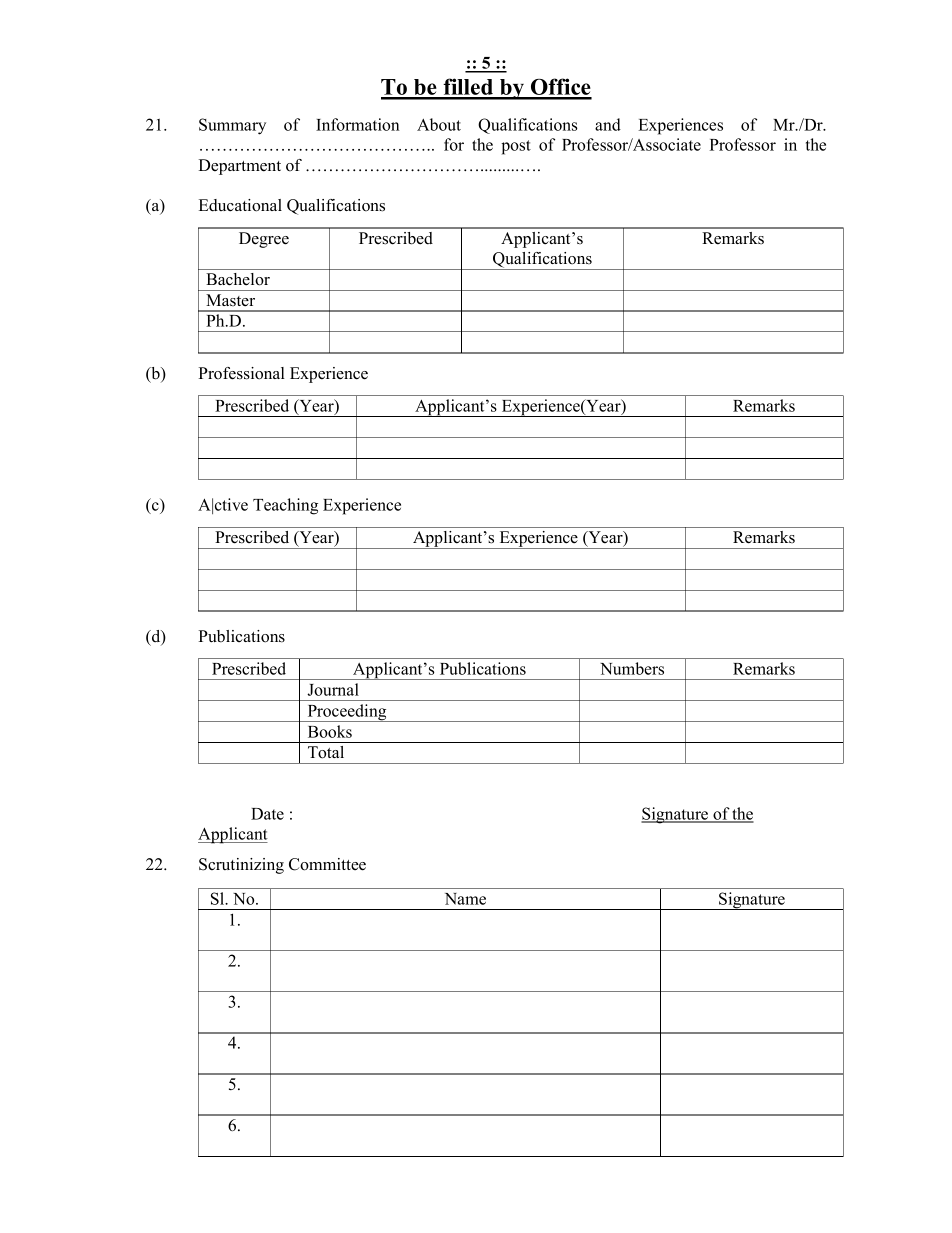 This screenshot has width=952, height=1233. I want to click on Name, so click(465, 899).
